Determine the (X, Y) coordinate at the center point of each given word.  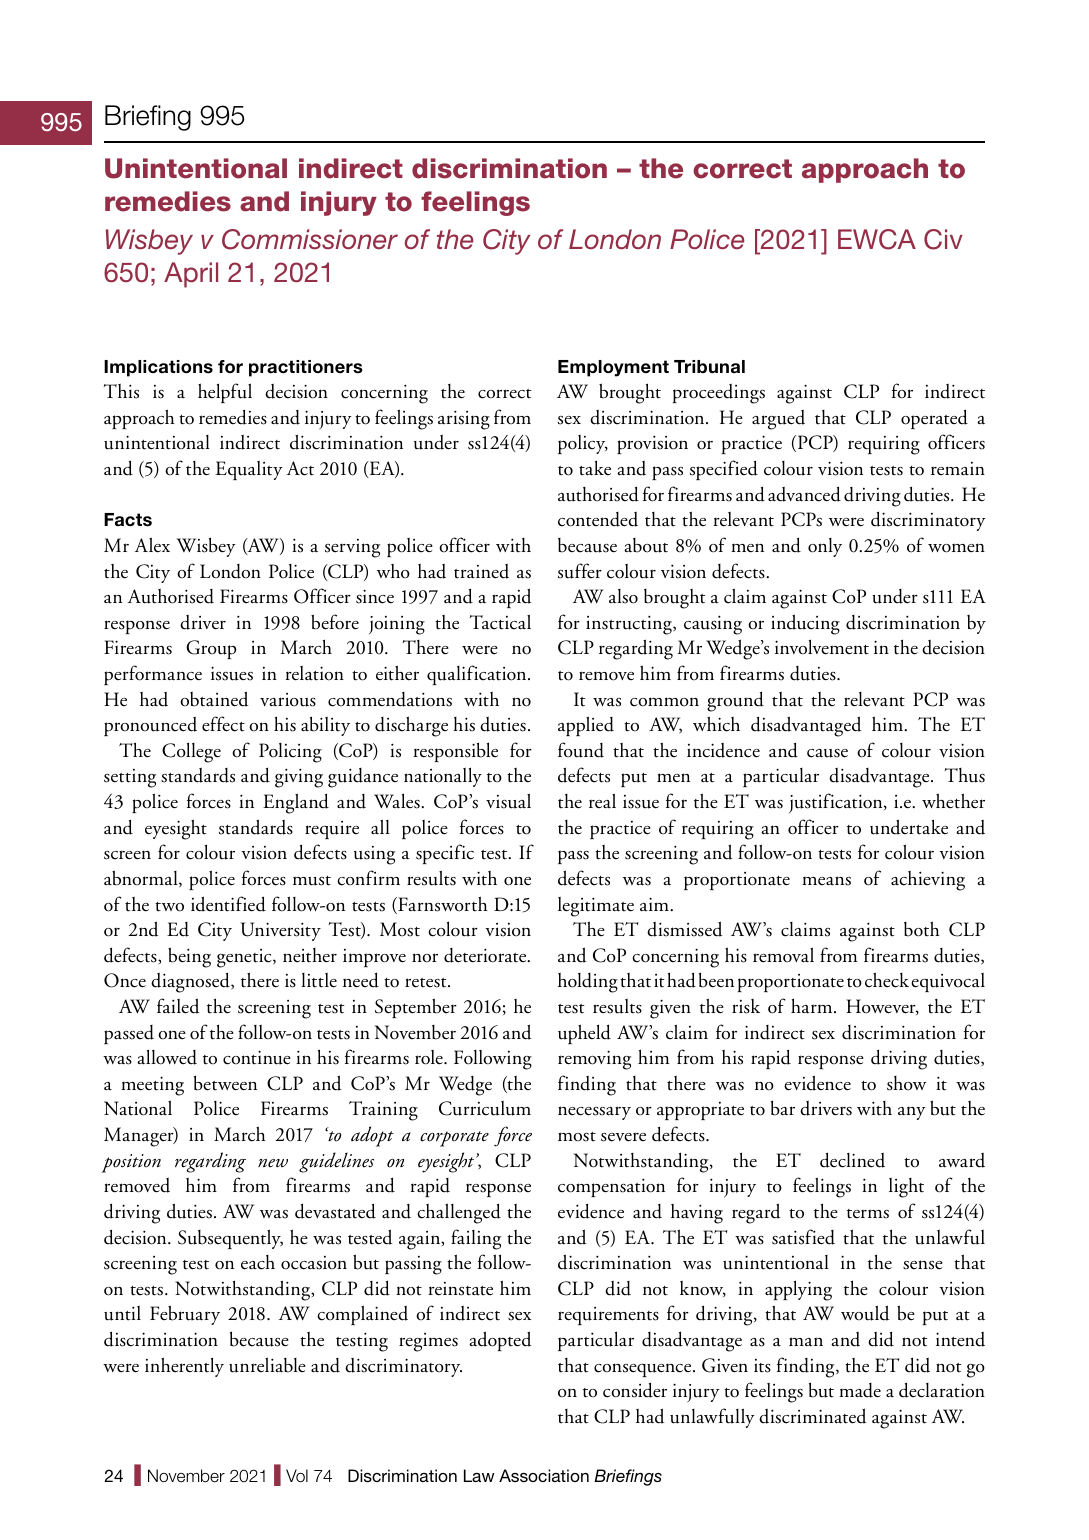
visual (508, 801)
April (191, 275)
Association (544, 1475)
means (826, 881)
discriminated (812, 1416)
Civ (943, 239)
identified (228, 904)
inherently (184, 1367)
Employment (613, 368)
